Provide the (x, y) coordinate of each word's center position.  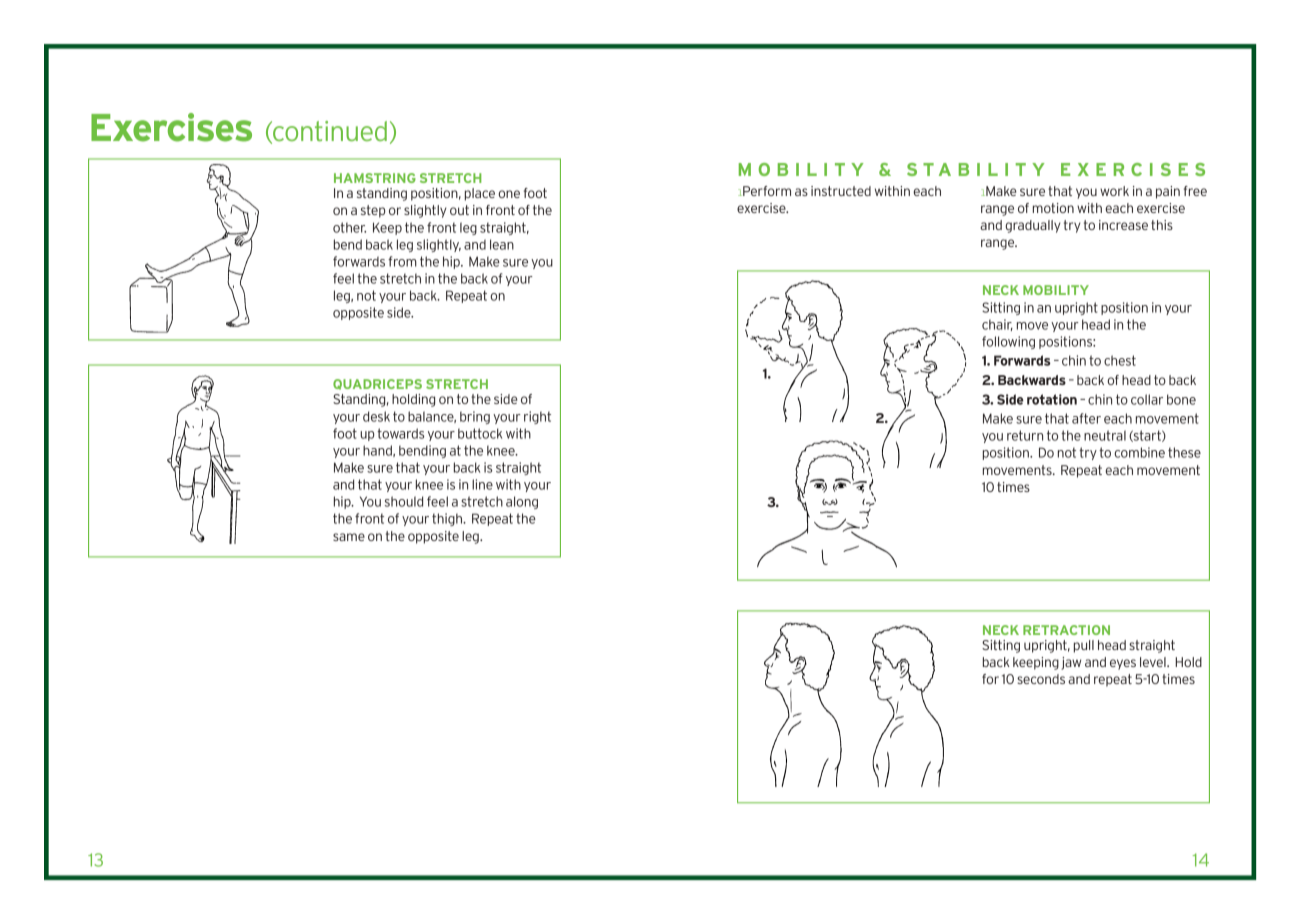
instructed (841, 191)
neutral (1105, 435)
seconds (1041, 679)
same (349, 537)
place (480, 194)
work (1114, 191)
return (1025, 435)
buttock (480, 433)
